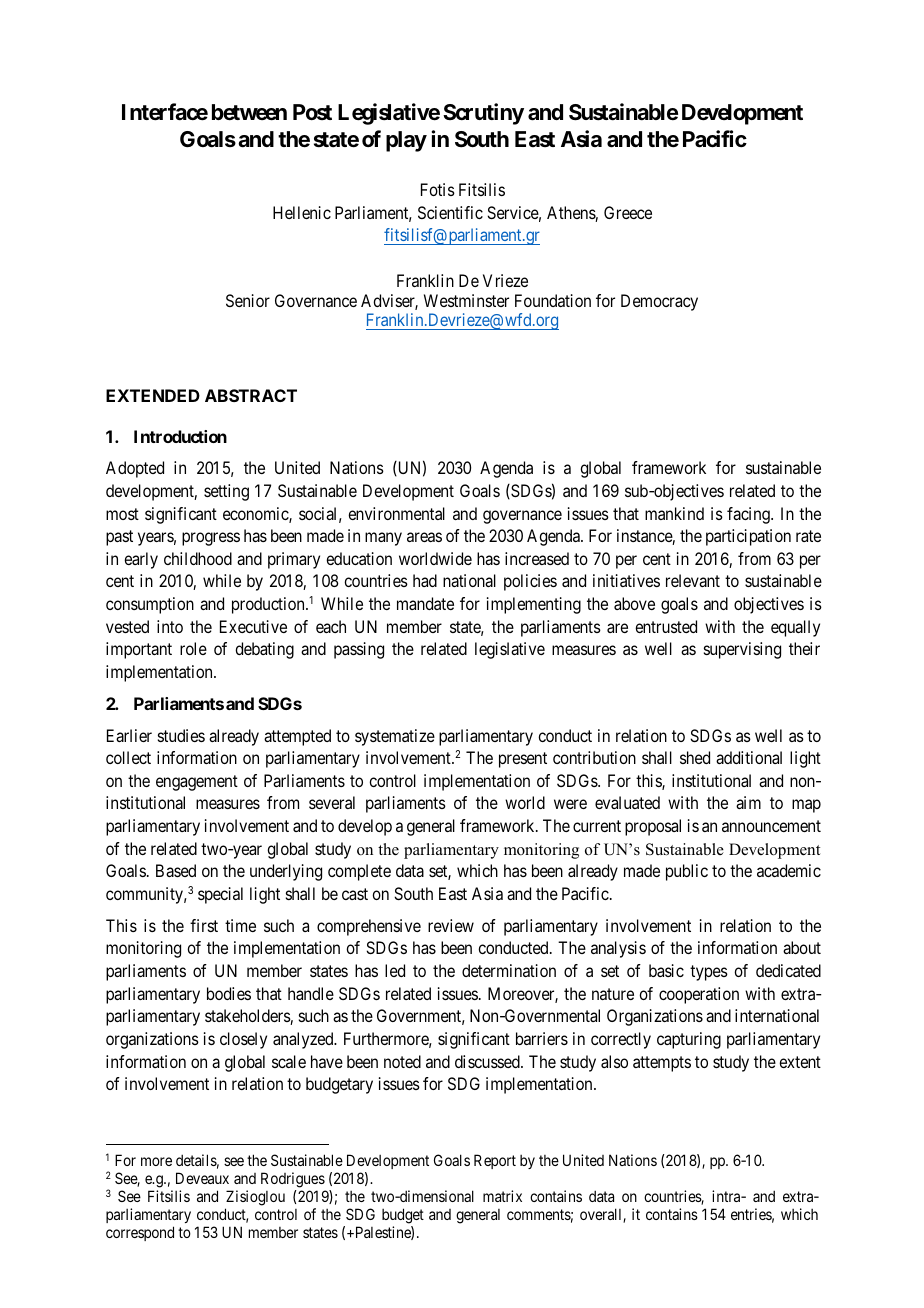 Image resolution: width=924 pixels, height=1308 pixels. I want to click on supervising, so click(742, 650).
